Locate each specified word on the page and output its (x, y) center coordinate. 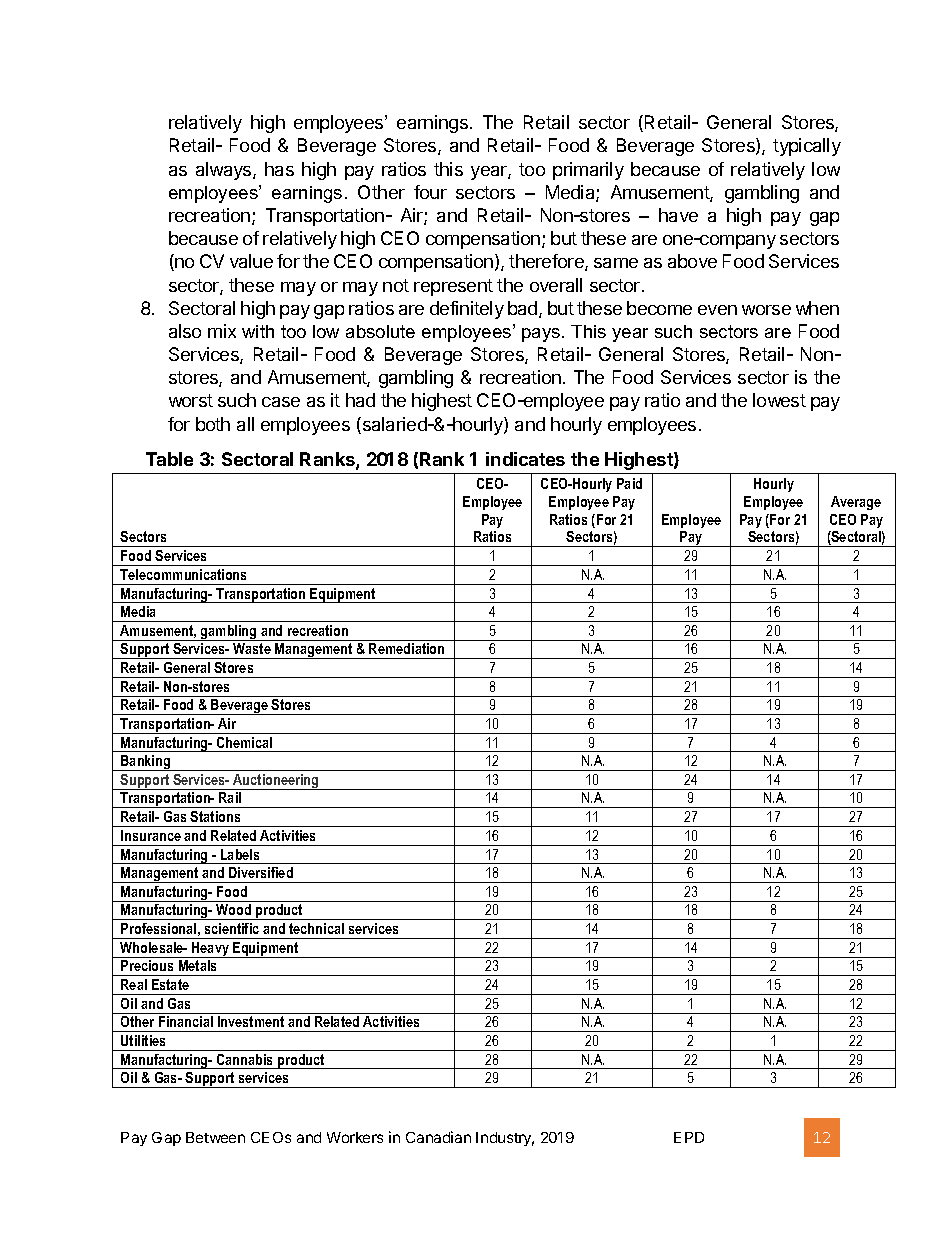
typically (807, 147)
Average (856, 503)
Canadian (438, 1137)
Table (169, 459)
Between (215, 1137)
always (225, 171)
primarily (588, 171)
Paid (629, 483)
